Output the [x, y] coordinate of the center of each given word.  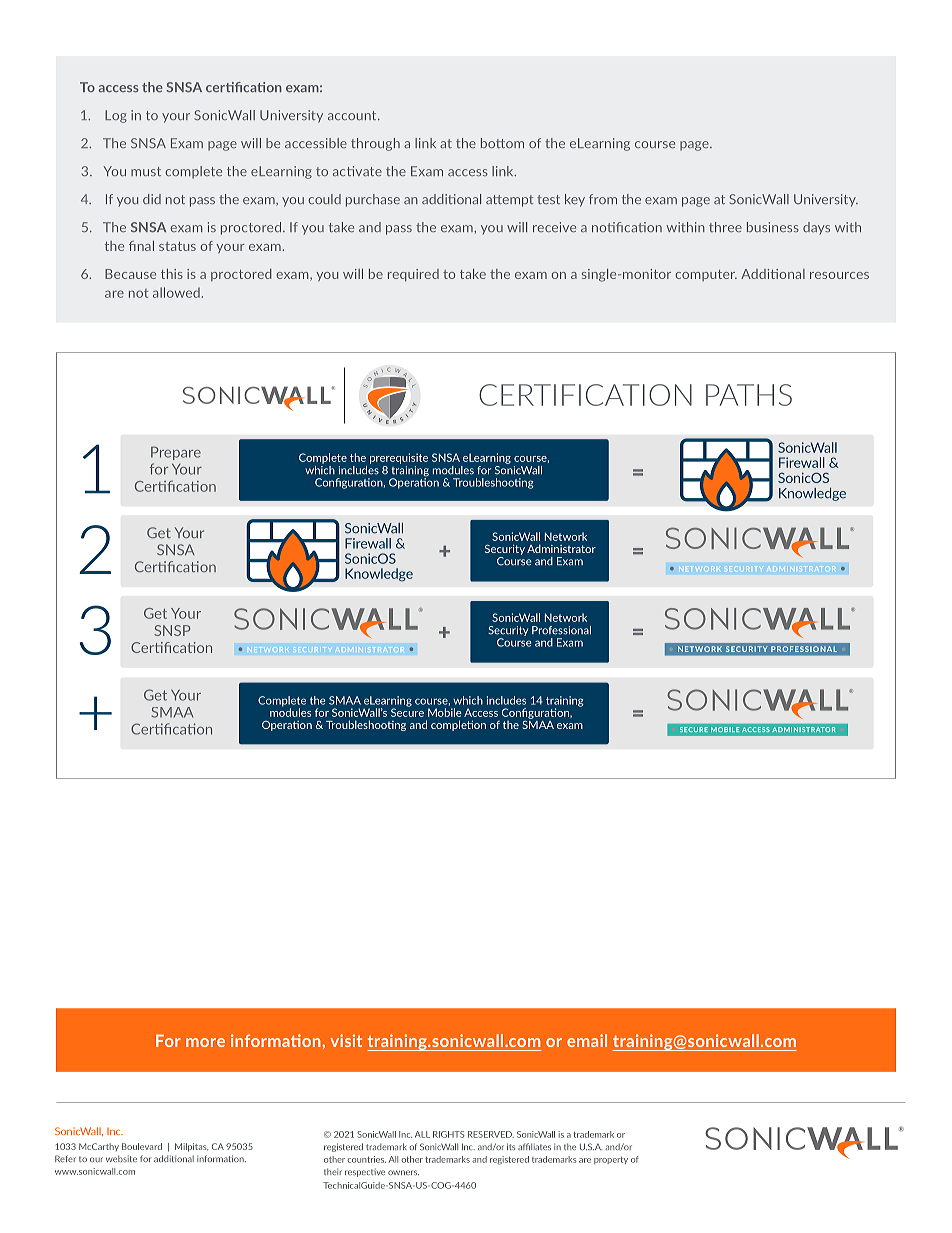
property [611, 1160]
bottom [502, 143]
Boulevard [142, 1146]
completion [458, 725]
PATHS [749, 395]
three [725, 227]
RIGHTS [449, 1134]
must [146, 171]
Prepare [176, 453]
